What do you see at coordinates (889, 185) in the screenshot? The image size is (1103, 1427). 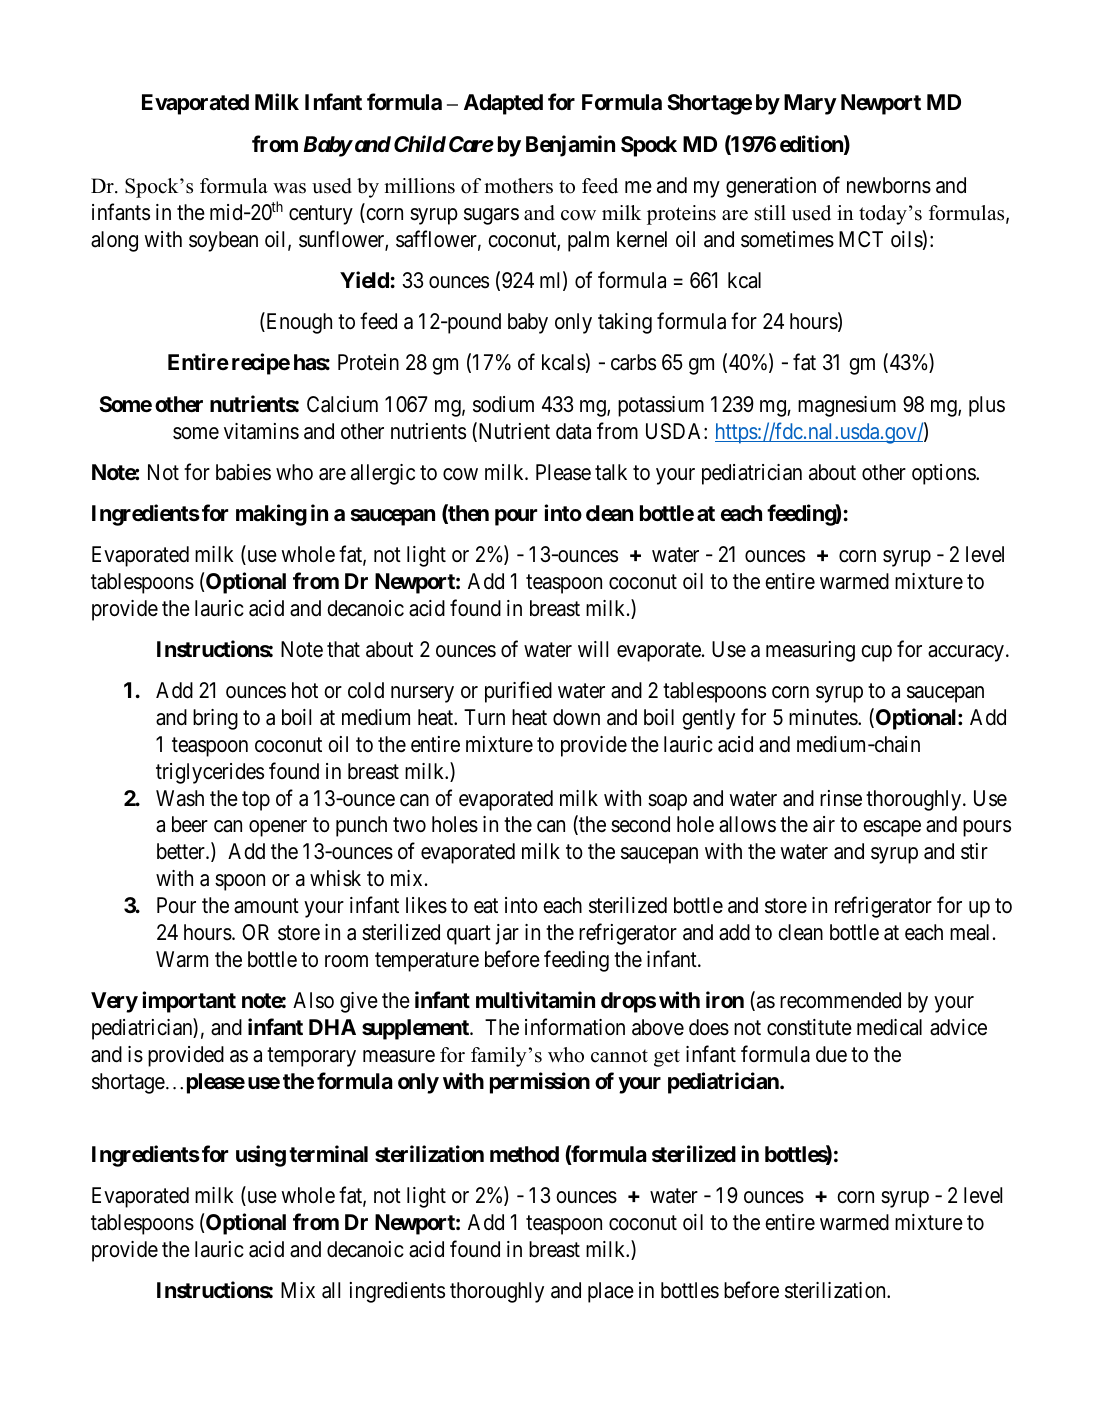 I see `newborns` at bounding box center [889, 185].
